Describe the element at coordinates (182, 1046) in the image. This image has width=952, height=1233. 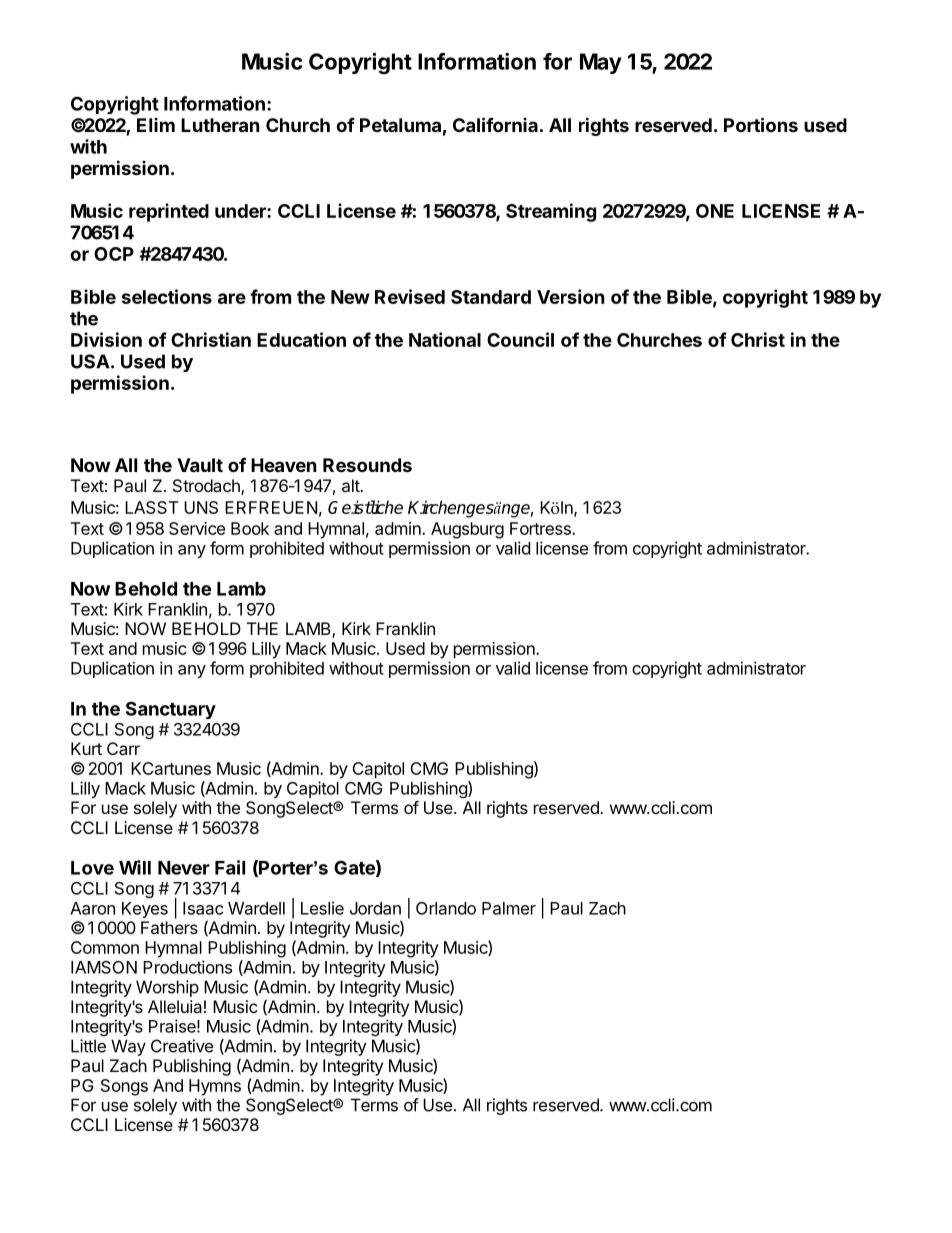
I see `Creative` at that location.
